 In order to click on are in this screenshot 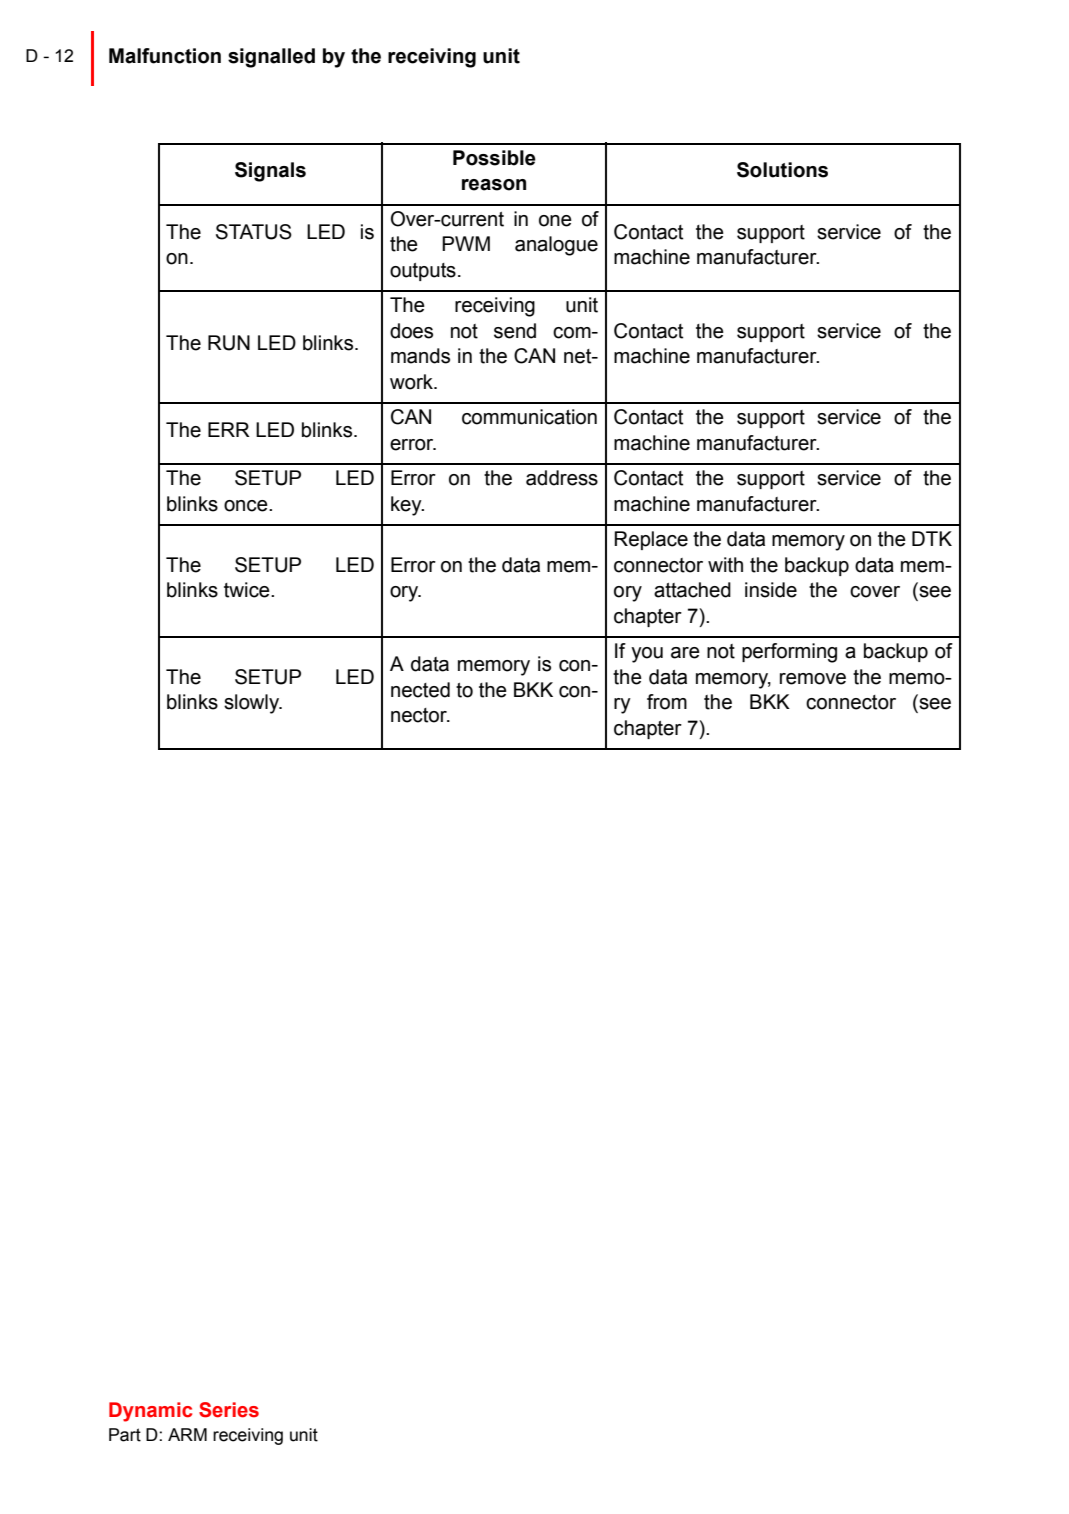, I will do `click(685, 653)`.
